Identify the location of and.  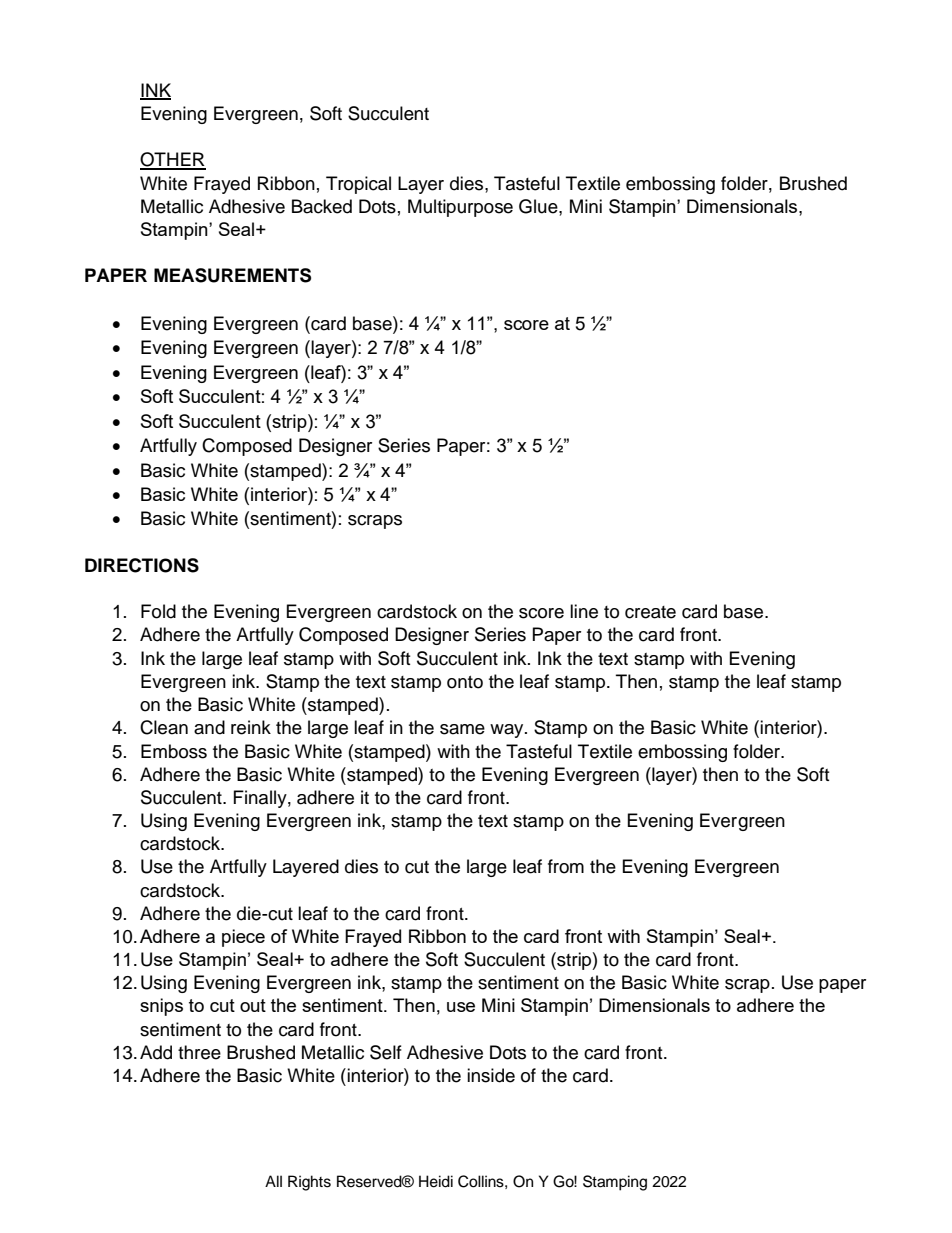
(209, 727).
